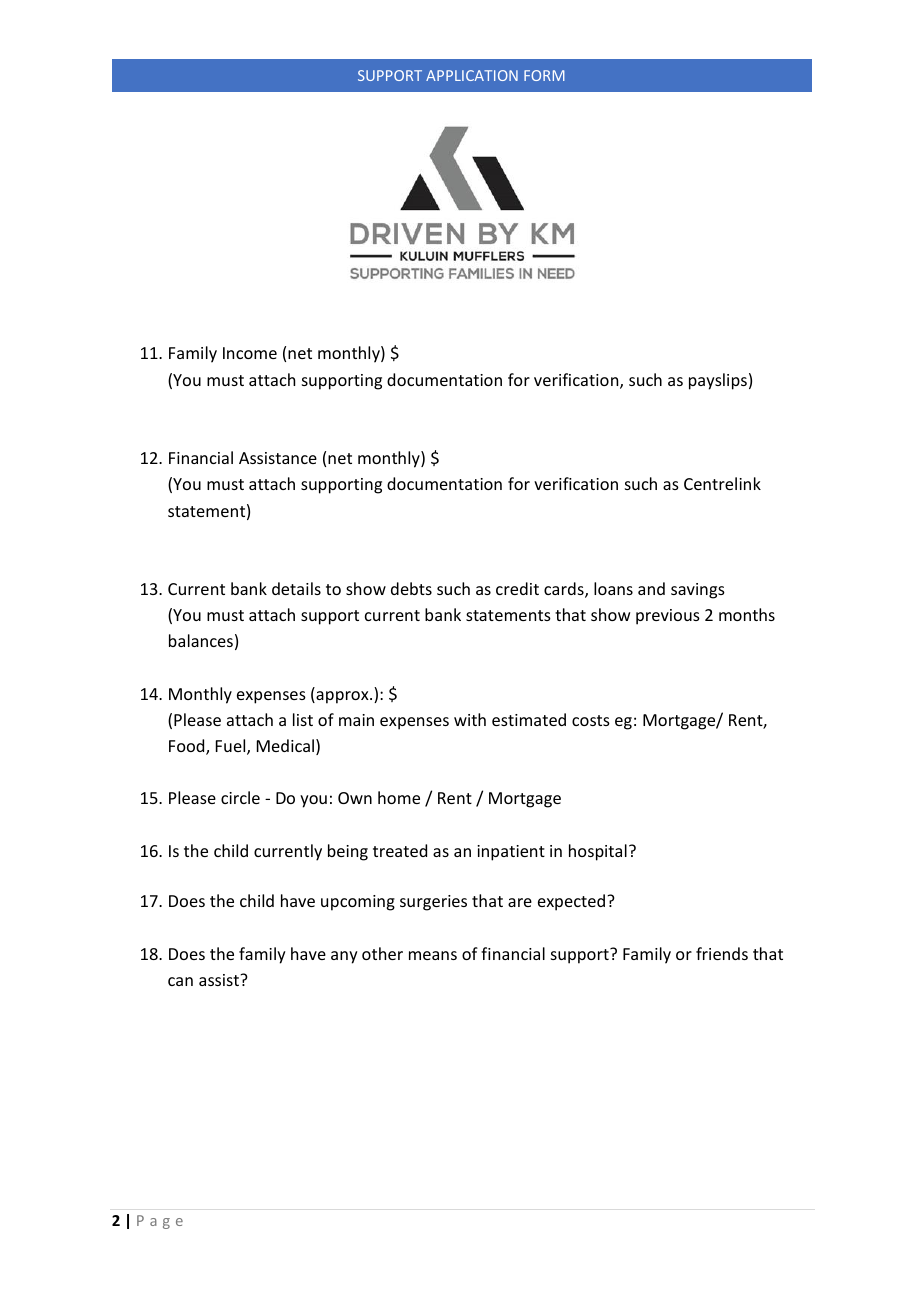 The width and height of the screenshot is (924, 1307). I want to click on can, so click(180, 981).
